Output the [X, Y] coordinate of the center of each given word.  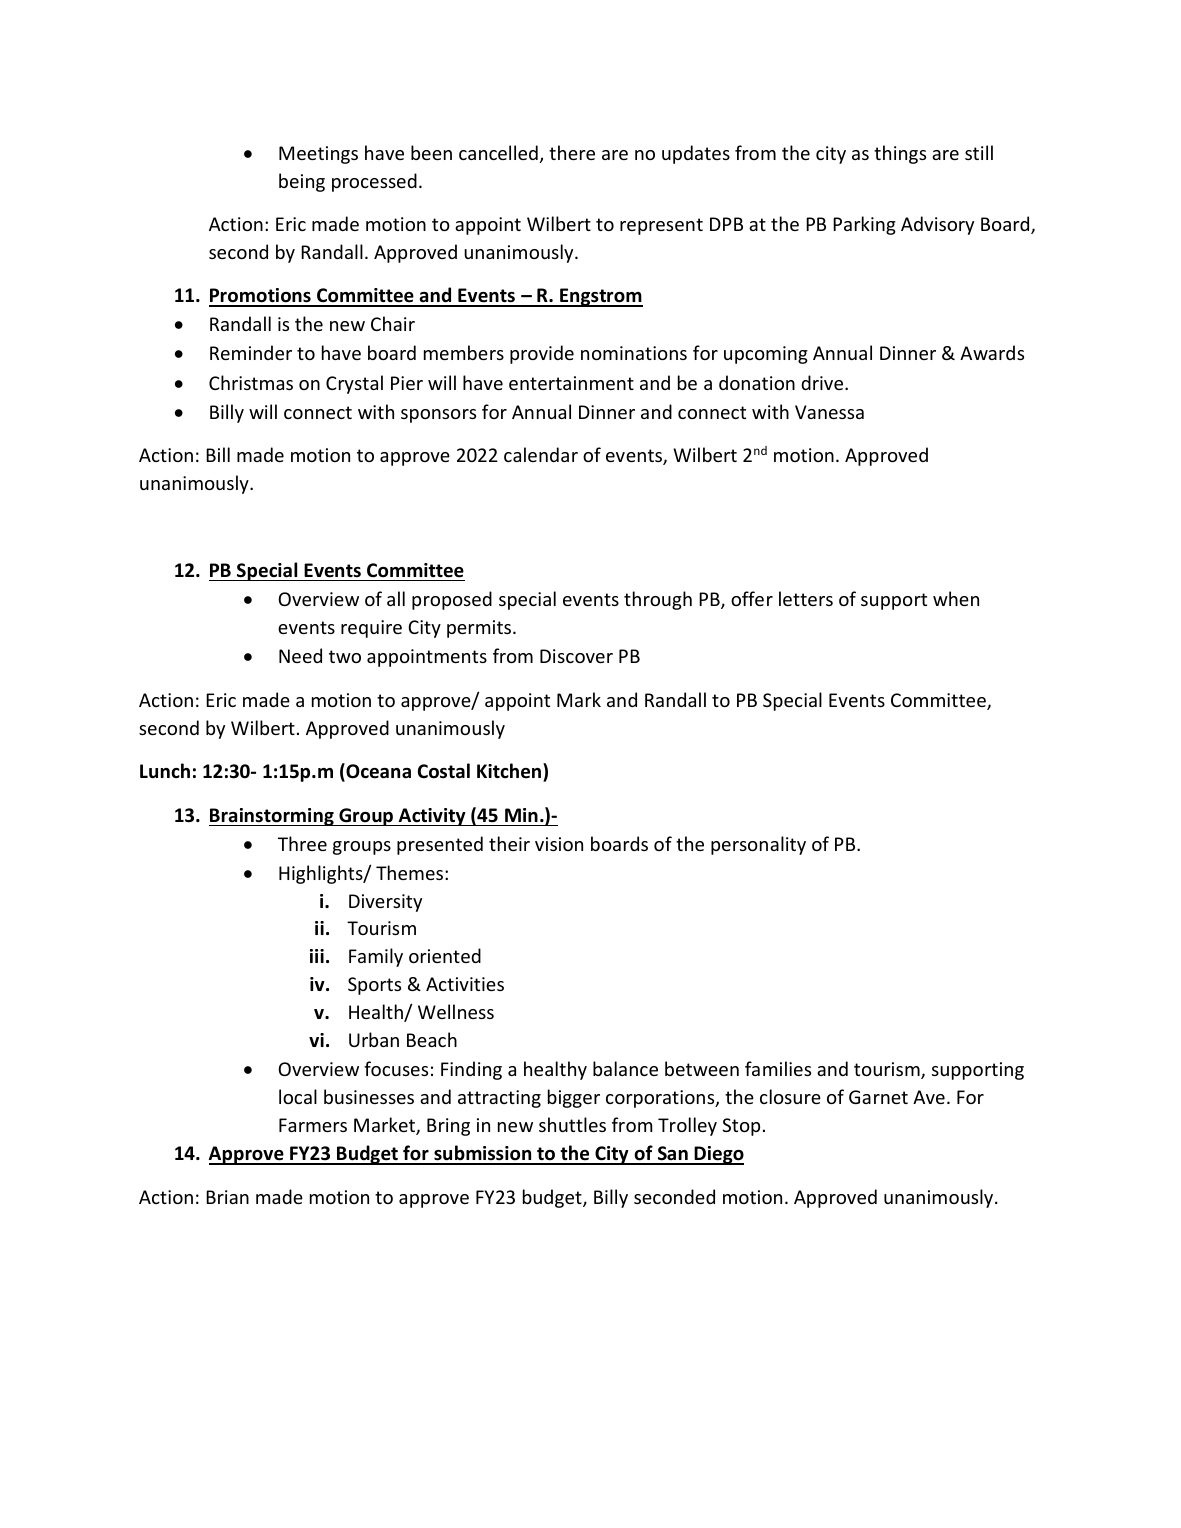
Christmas [251, 382]
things [900, 154]
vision [559, 844]
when [956, 598]
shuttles [572, 1124]
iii [317, 956]
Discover [576, 656]
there [572, 152]
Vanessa [829, 412]
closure [790, 1096]
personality [758, 845]
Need [300, 655]
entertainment [571, 383]
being [302, 182]
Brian [227, 1197]
